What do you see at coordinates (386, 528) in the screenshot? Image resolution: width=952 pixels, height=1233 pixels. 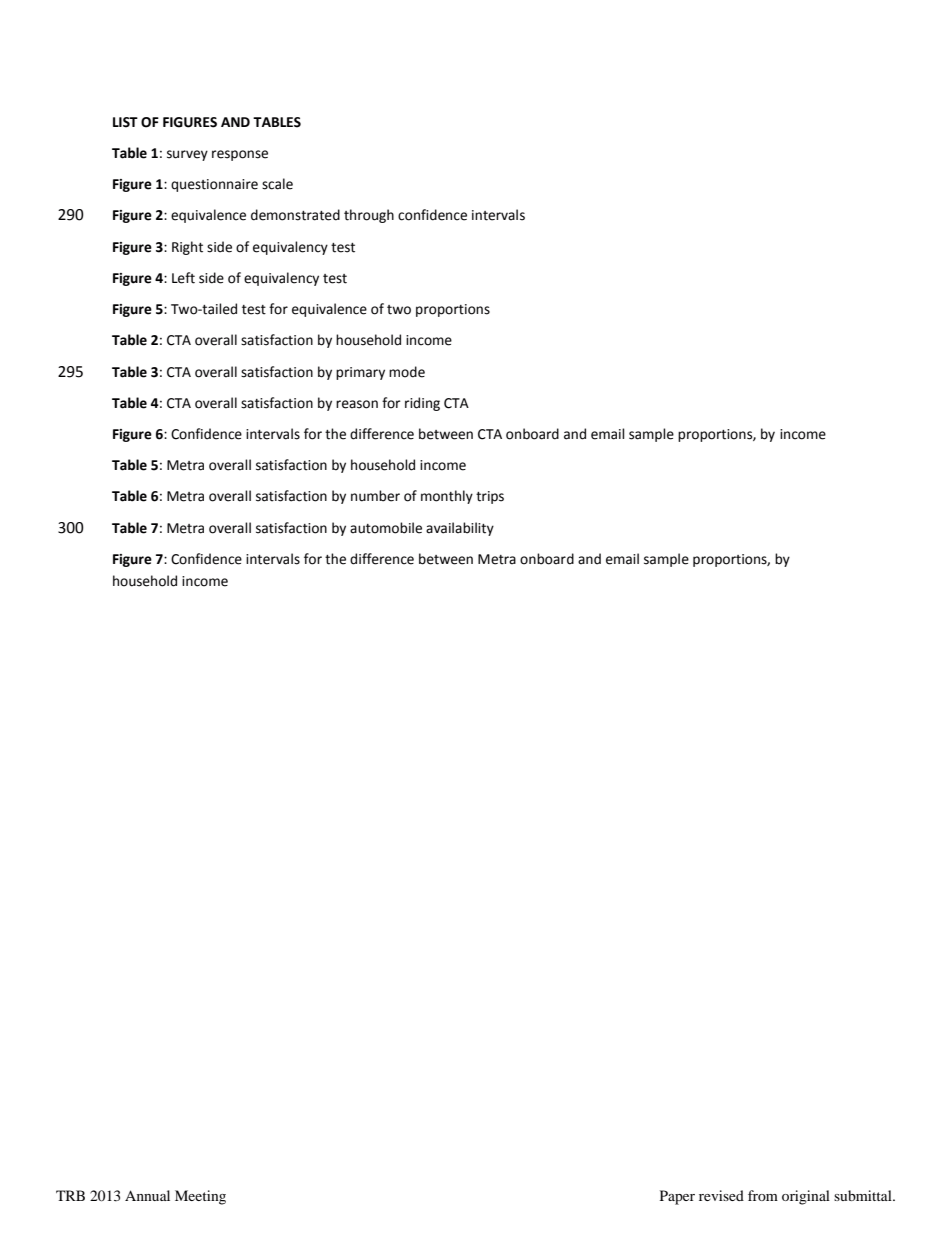 I see `automobile` at bounding box center [386, 528].
